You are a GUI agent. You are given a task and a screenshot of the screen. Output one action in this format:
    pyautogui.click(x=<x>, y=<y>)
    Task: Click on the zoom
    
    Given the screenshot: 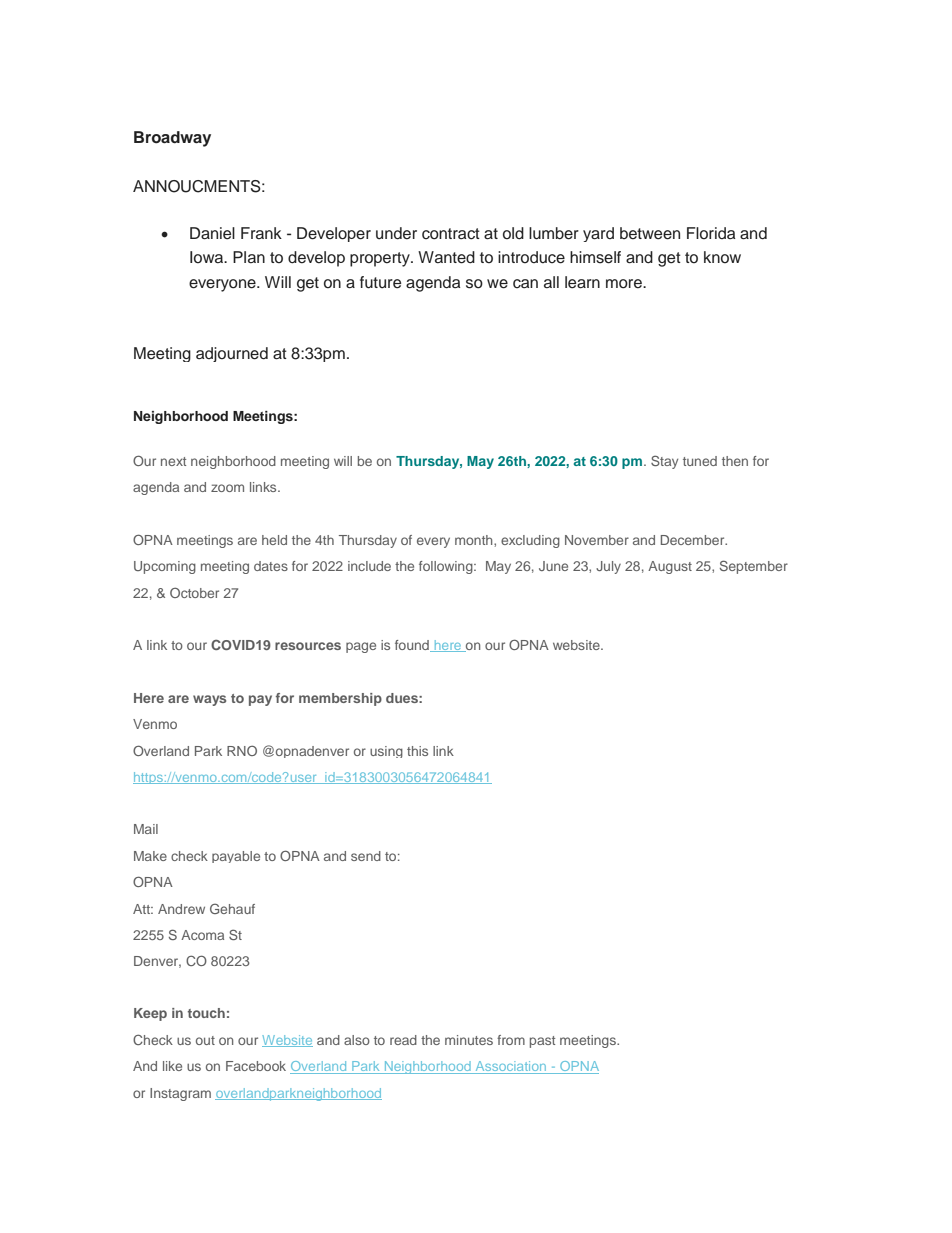 What is the action you would take?
    pyautogui.click(x=227, y=488)
